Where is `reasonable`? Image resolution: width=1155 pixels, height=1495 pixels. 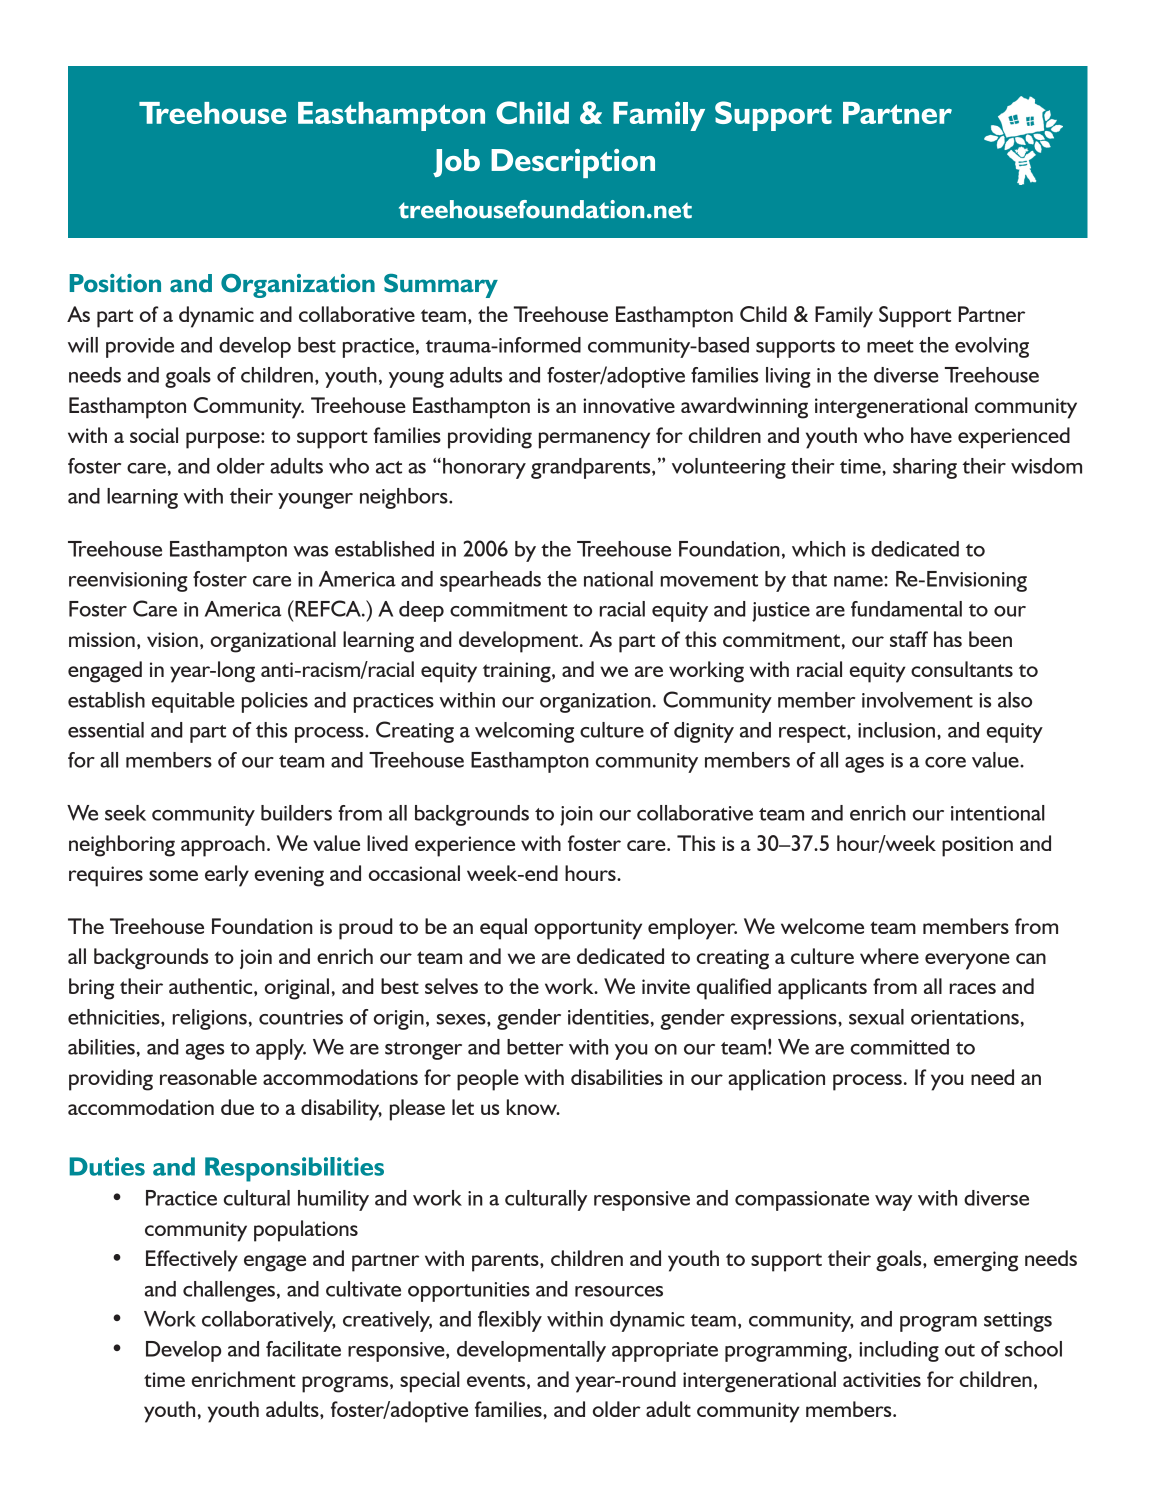
reasonable is located at coordinates (208, 1077).
